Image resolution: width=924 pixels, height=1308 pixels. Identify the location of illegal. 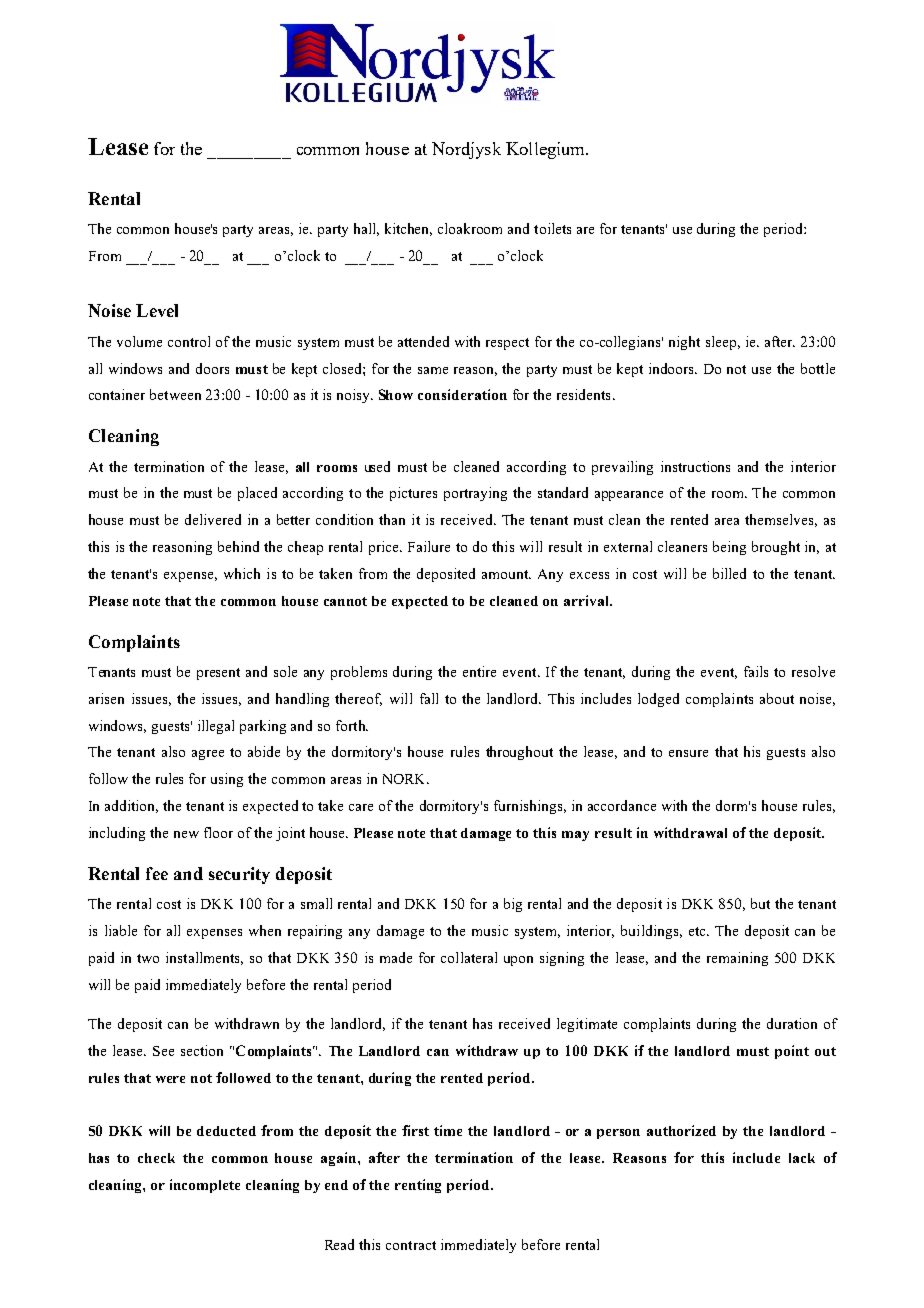
(216, 727).
